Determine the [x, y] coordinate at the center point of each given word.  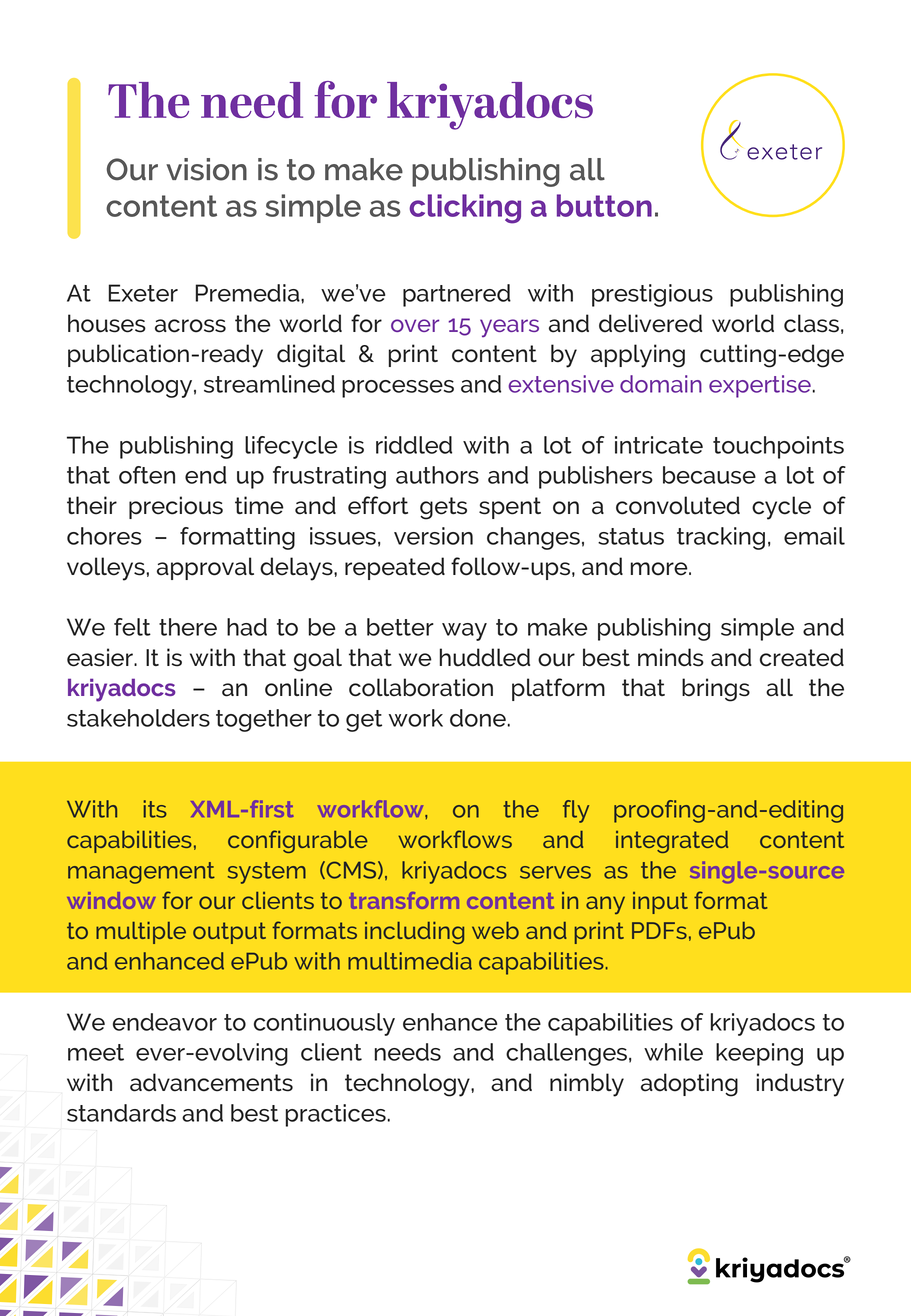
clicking [465, 209]
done [478, 718]
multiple [141, 933]
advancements [211, 1082]
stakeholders [138, 718]
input [660, 903]
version [433, 536]
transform [404, 900]
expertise [760, 386]
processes [398, 389]
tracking [721, 538]
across [190, 326]
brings [716, 690]
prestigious [652, 295]
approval [205, 568]
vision [206, 169]
